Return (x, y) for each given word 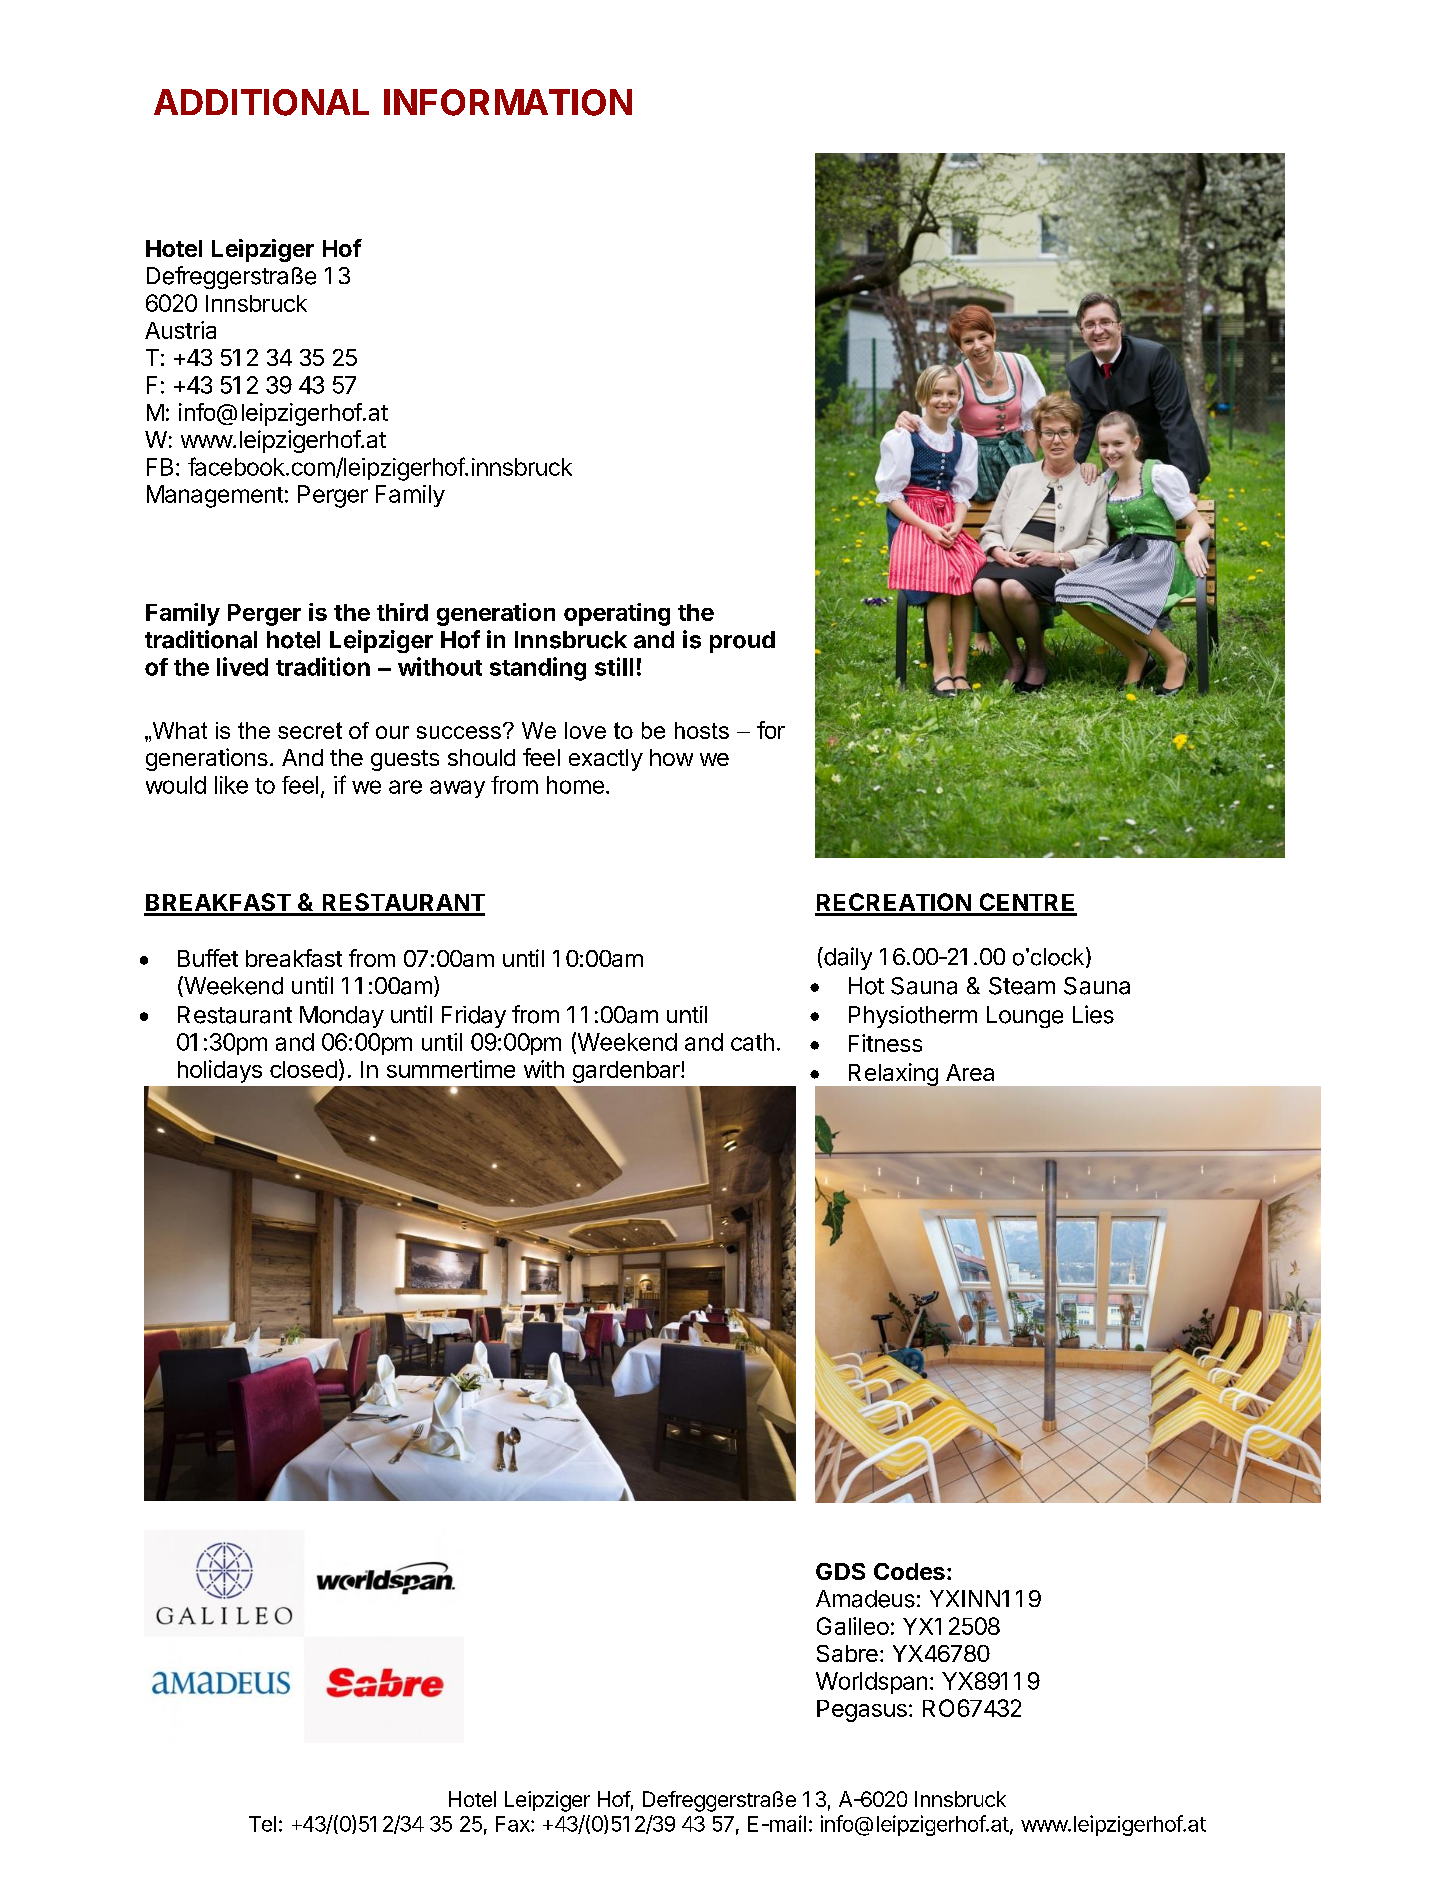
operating (617, 614)
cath (752, 1042)
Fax (514, 1824)
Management (215, 496)
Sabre (847, 1653)
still (614, 666)
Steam (1022, 986)
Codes (909, 1571)
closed (303, 1069)
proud (742, 642)
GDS (840, 1571)
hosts (702, 730)
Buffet (208, 958)
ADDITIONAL (261, 102)
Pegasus (862, 1711)
